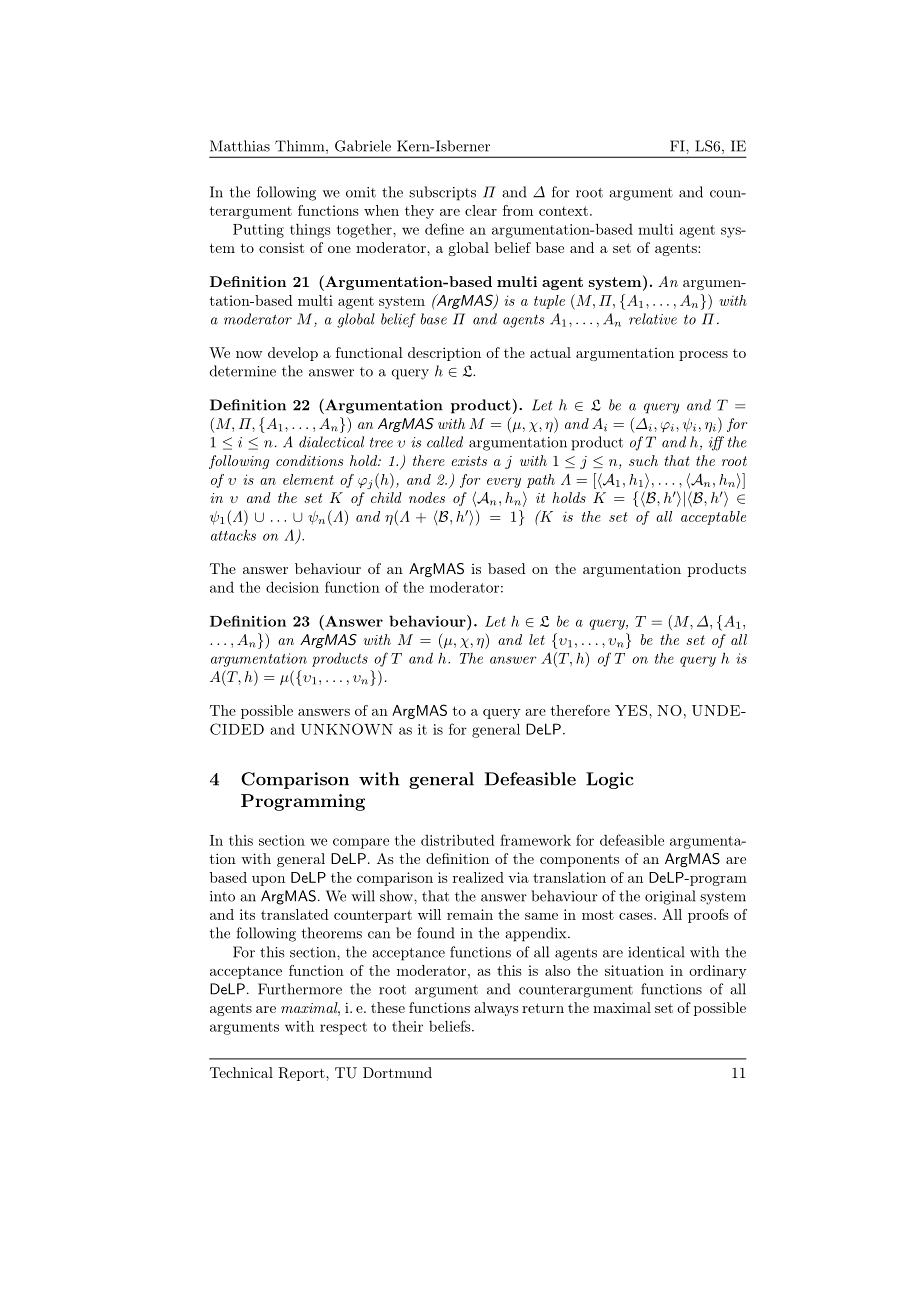  Describe the element at coordinates (268, 881) in the document. I see `upon` at that location.
